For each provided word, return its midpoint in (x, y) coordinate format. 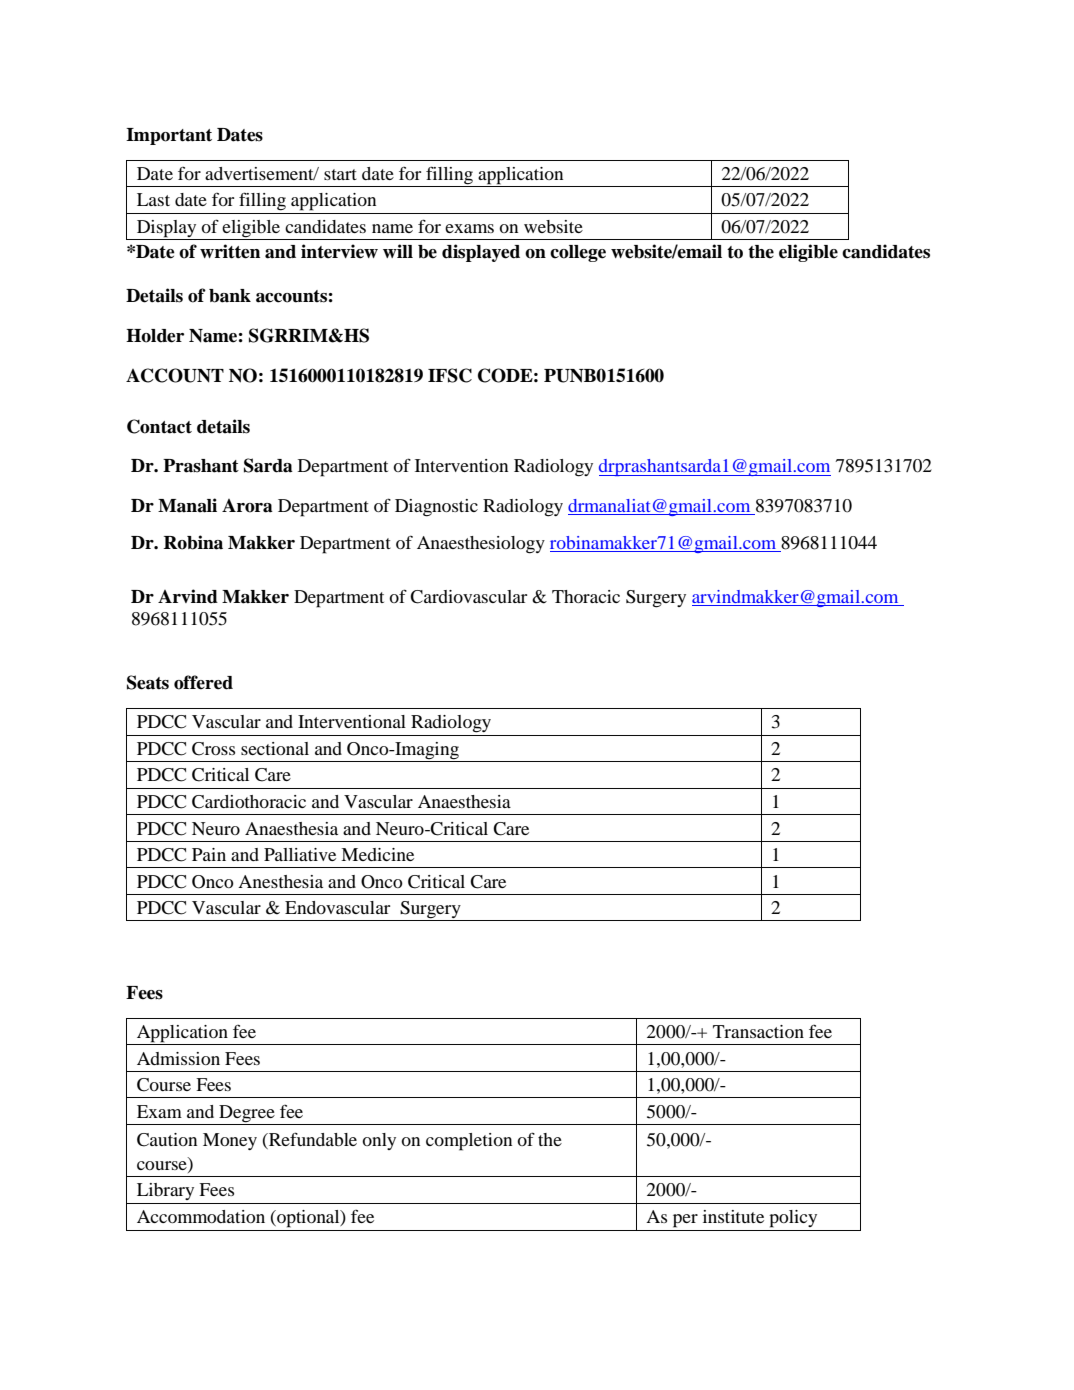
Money (230, 1141)
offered (203, 682)
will (398, 251)
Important (169, 136)
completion (469, 1142)
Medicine (377, 854)
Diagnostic (436, 508)
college (578, 253)
